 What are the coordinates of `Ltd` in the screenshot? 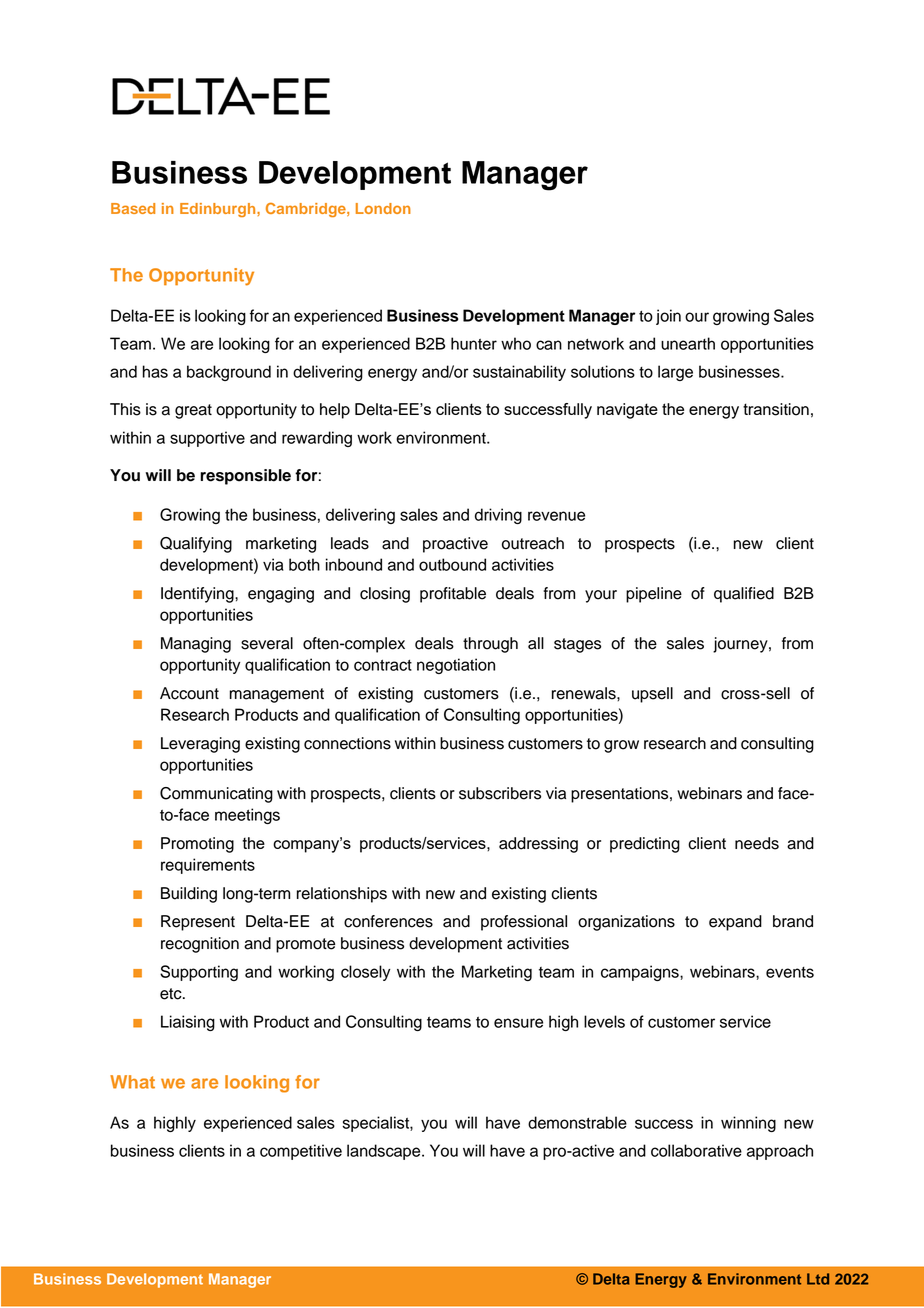 It's located at (818, 1279).
